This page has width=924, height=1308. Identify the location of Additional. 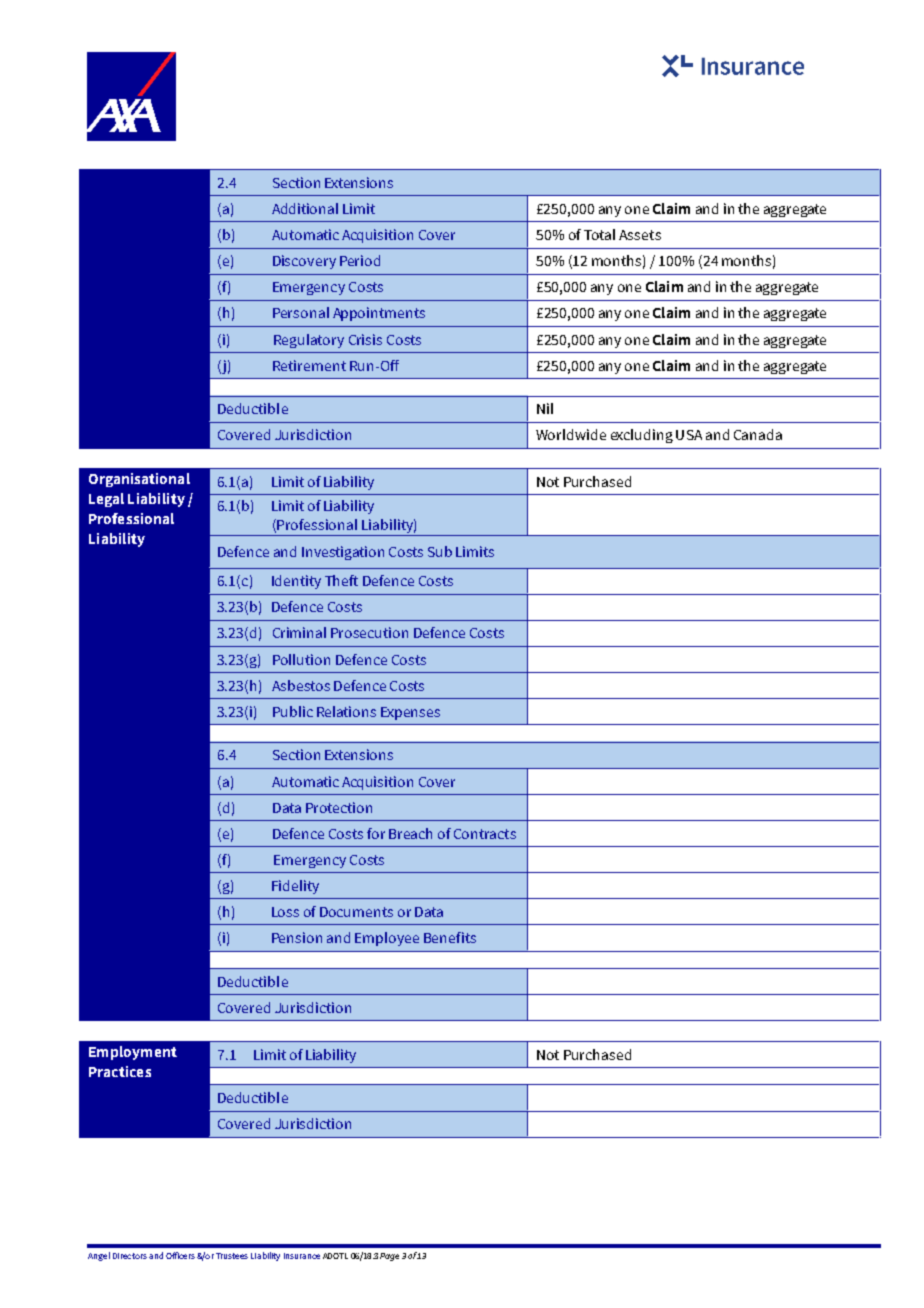
(305, 208).
